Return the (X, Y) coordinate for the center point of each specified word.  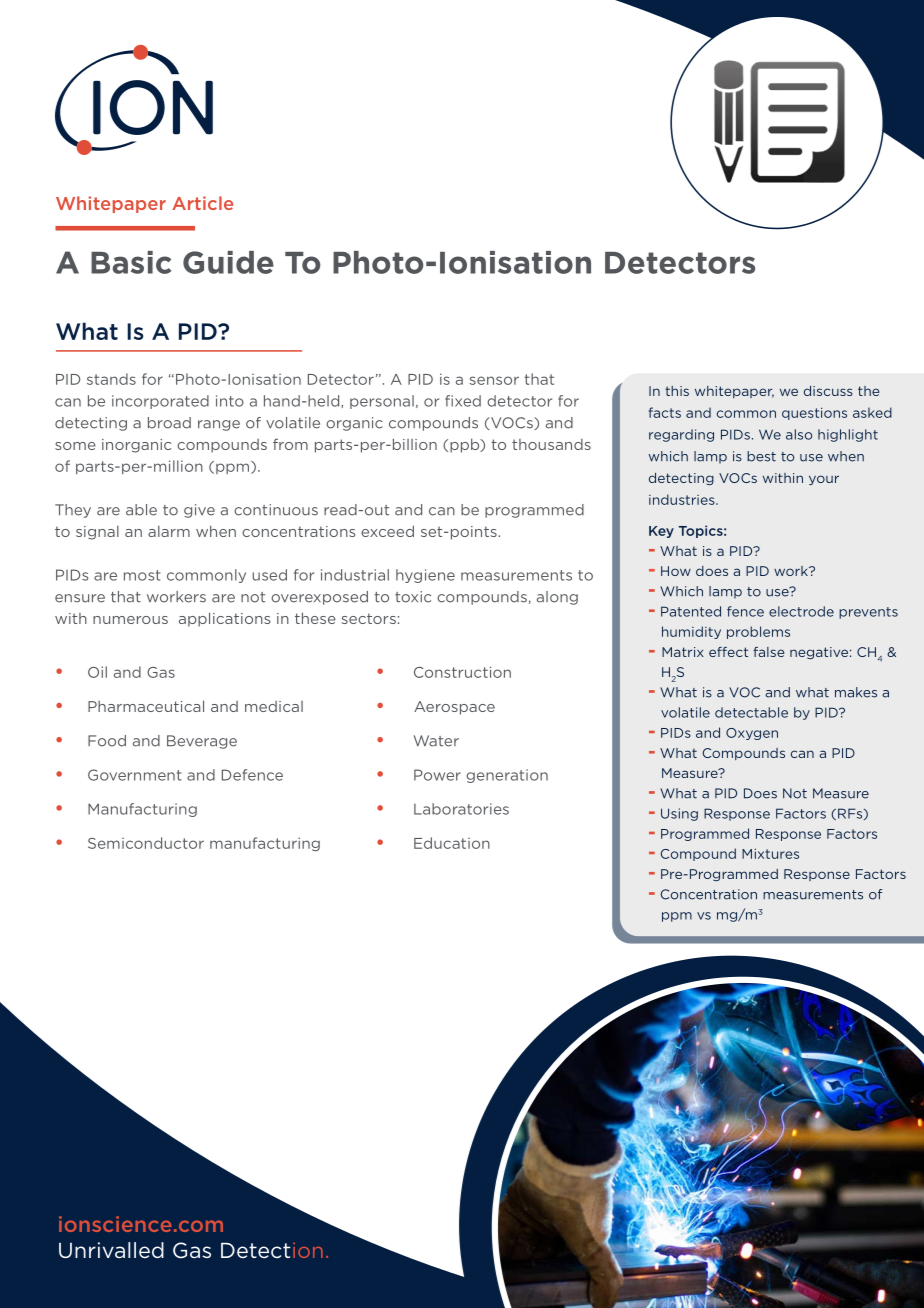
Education (452, 843)
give (199, 511)
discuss (828, 391)
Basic (131, 262)
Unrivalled (111, 1250)
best (761, 456)
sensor (494, 380)
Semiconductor (146, 843)
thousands (551, 444)
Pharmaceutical (146, 706)
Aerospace (454, 708)
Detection (272, 1250)
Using (679, 814)
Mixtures (770, 854)
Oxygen (752, 734)
